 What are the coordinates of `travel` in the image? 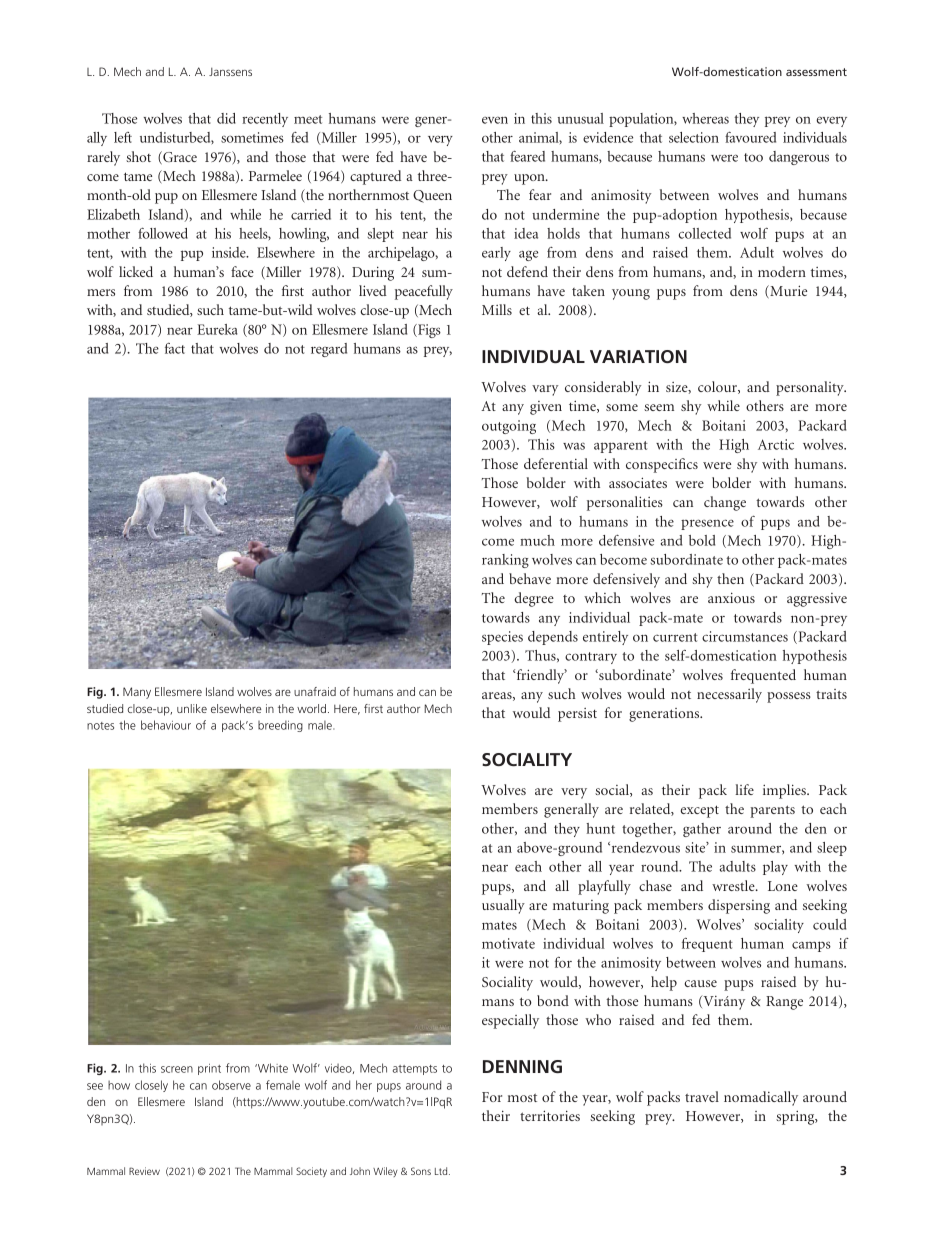 It's located at (702, 1096).
